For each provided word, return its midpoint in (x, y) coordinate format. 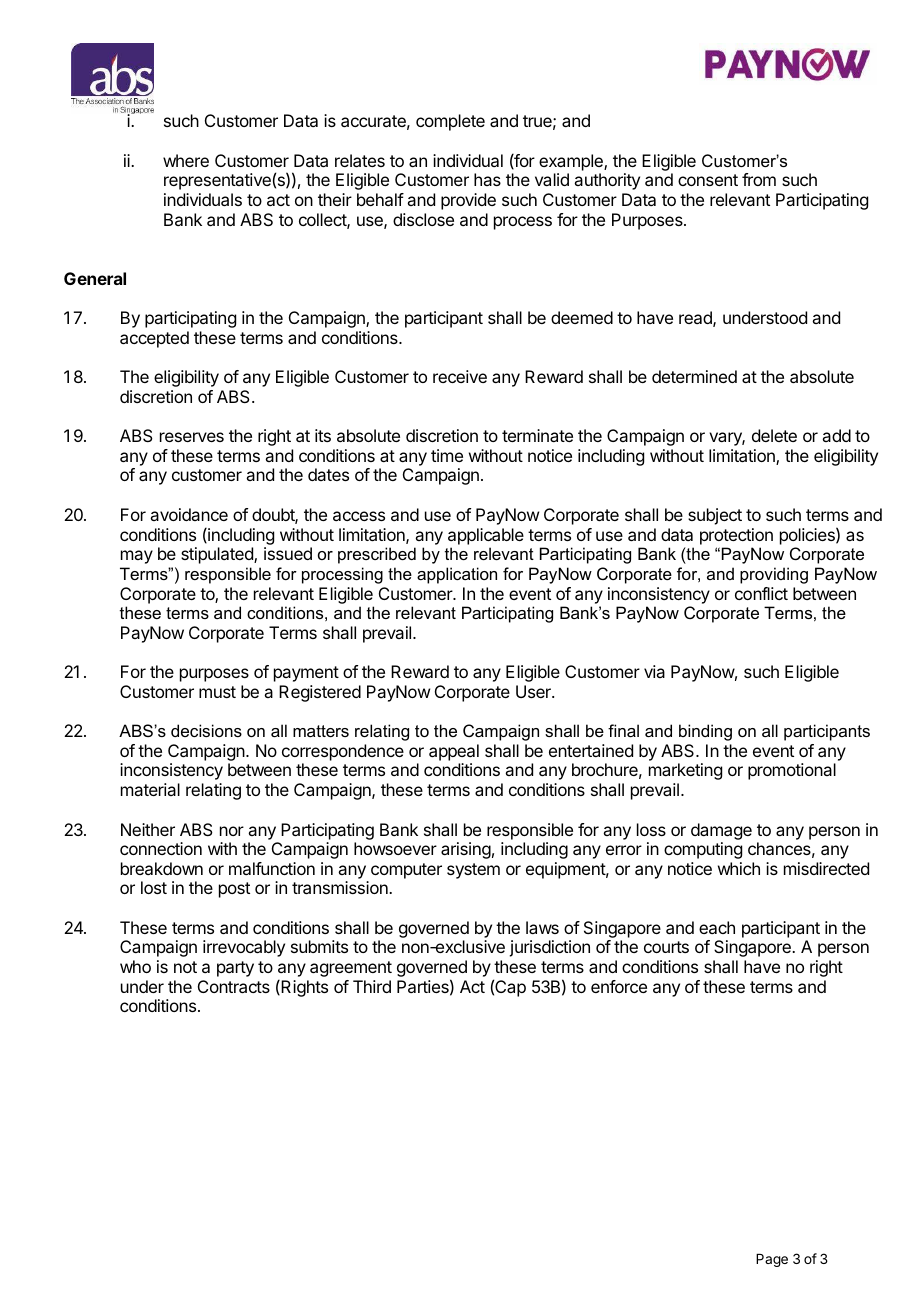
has (487, 179)
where (186, 160)
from (759, 179)
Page (772, 1260)
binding (705, 732)
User (534, 691)
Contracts (234, 986)
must (217, 692)
